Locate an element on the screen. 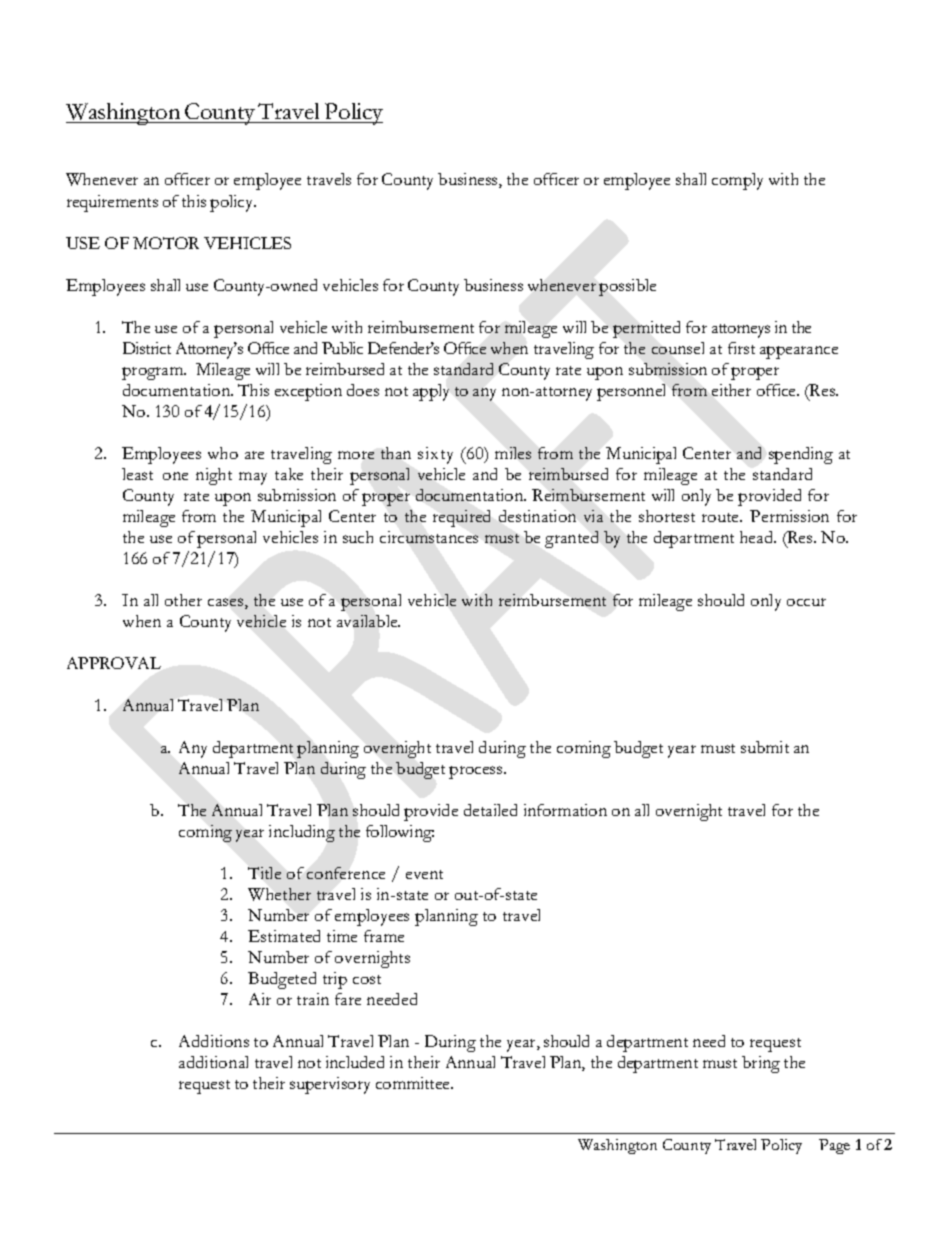 This screenshot has width=952, height=1233. one is located at coordinates (175, 476).
